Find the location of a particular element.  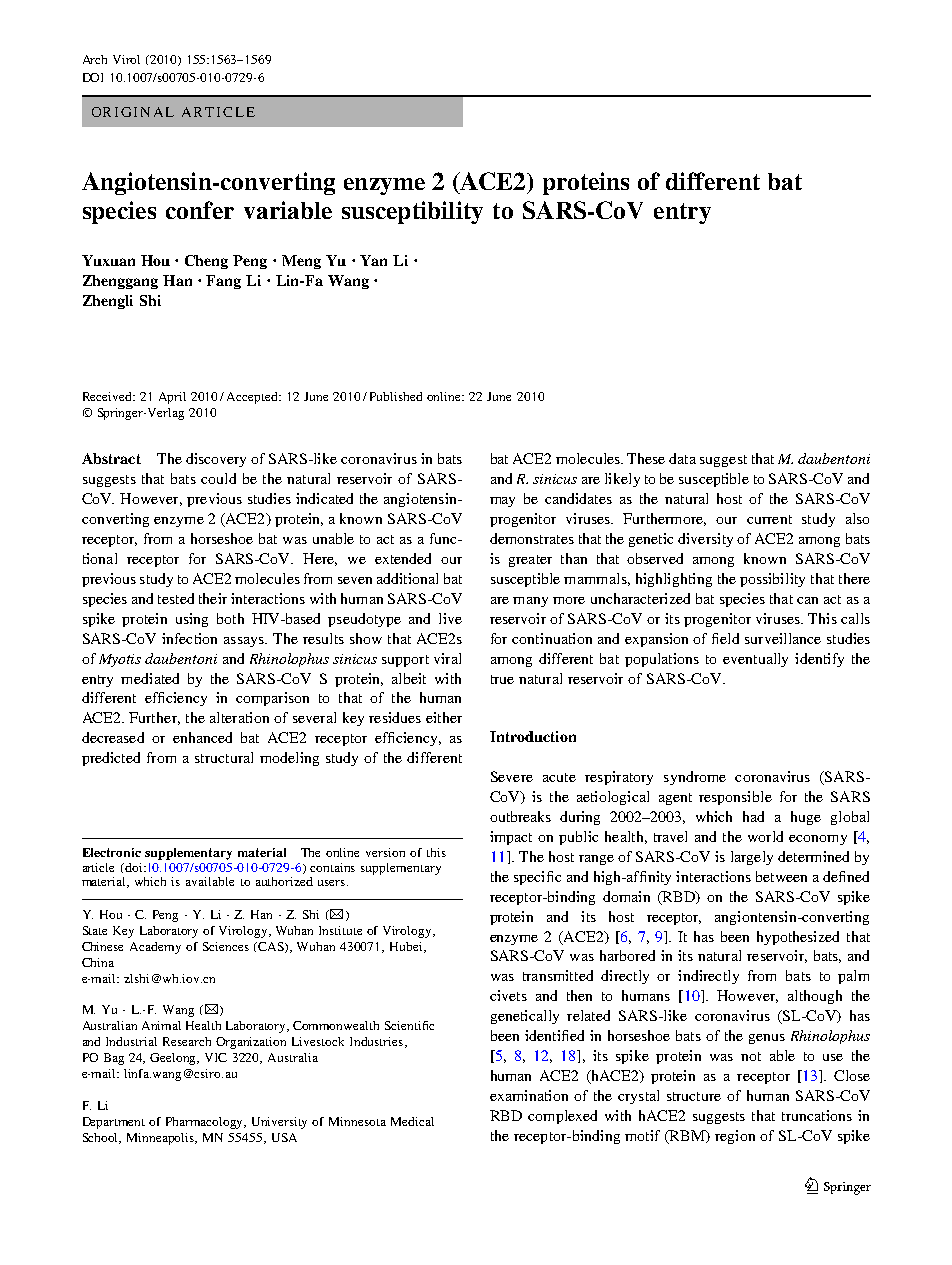

Yan is located at coordinates (373, 260).
